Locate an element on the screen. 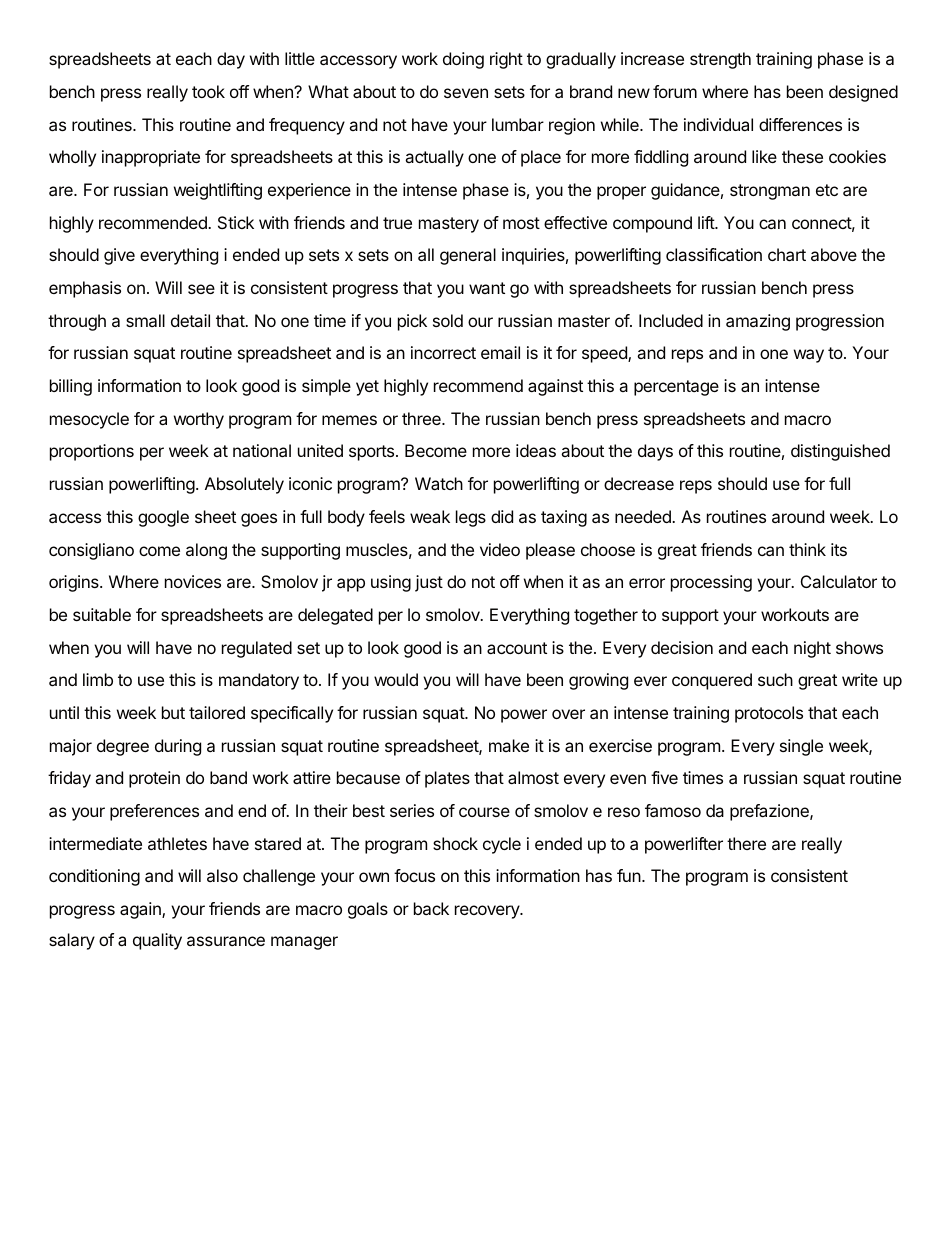  single is located at coordinates (801, 747).
